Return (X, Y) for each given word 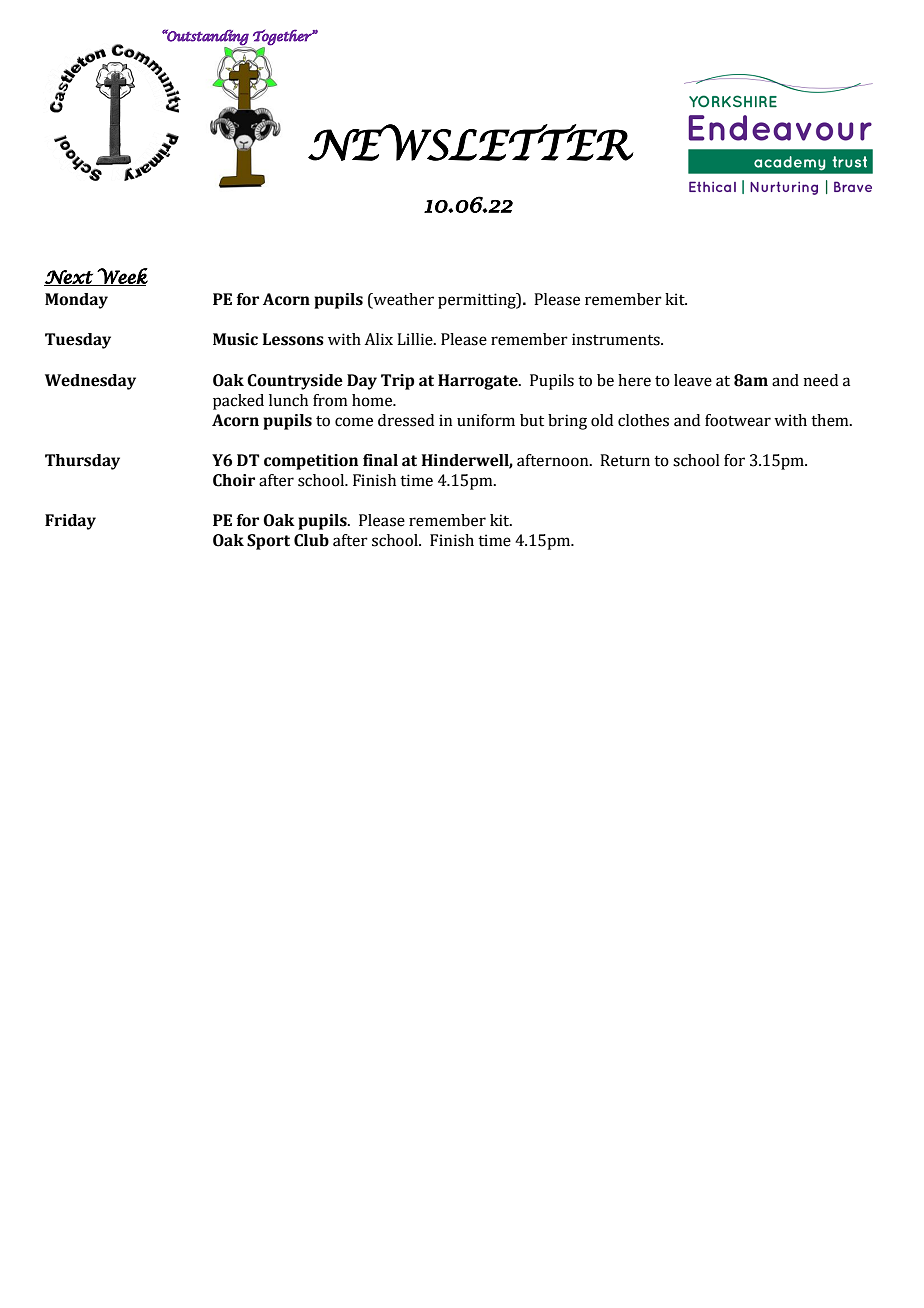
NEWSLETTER (471, 142)
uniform (486, 420)
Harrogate (479, 382)
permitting (478, 301)
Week (122, 277)
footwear (738, 420)
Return (625, 460)
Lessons (293, 339)
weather (402, 300)
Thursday (82, 462)
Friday (70, 522)
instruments (617, 339)
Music (235, 339)
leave (693, 380)
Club (311, 540)
